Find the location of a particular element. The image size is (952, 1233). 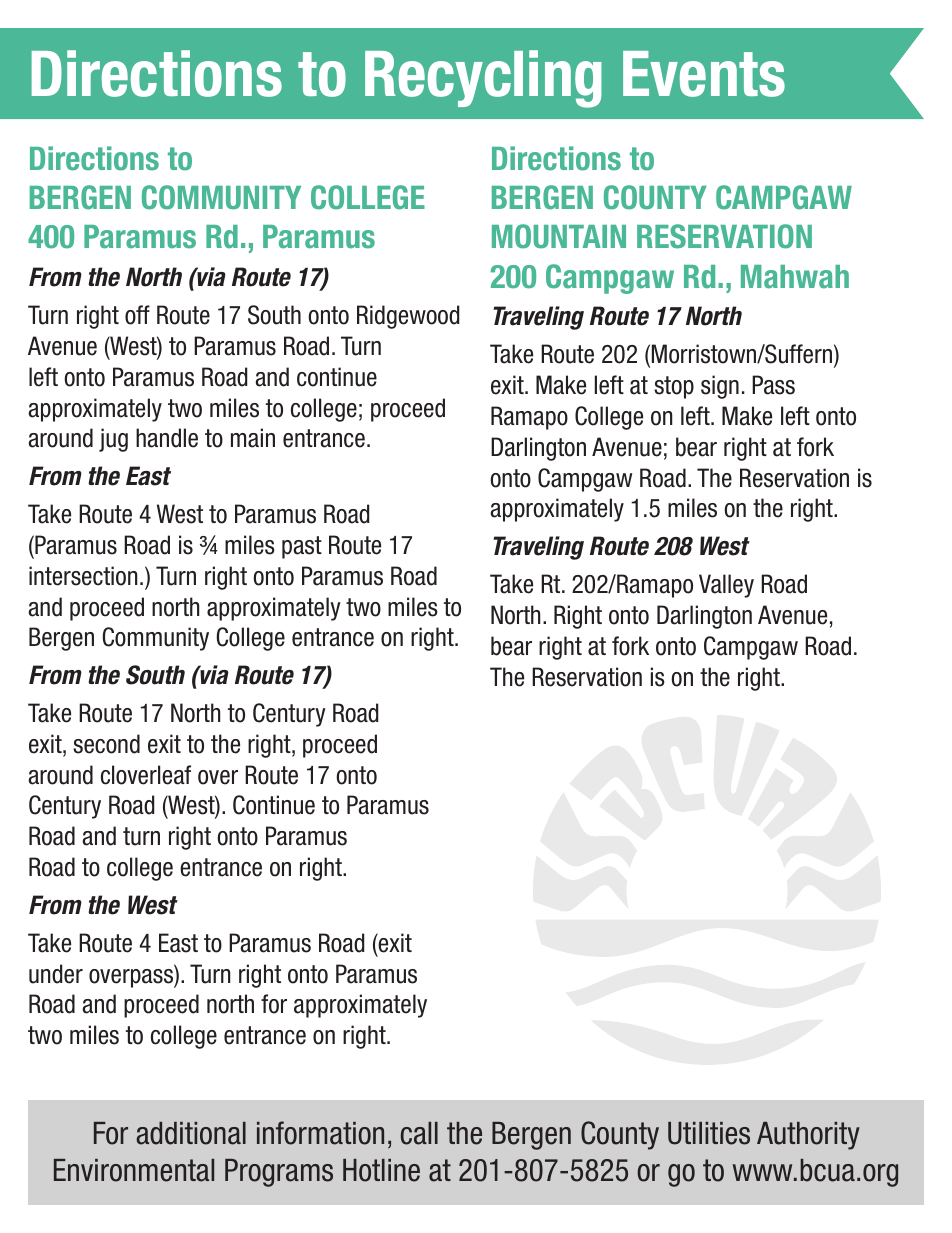

main is located at coordinates (253, 438).
